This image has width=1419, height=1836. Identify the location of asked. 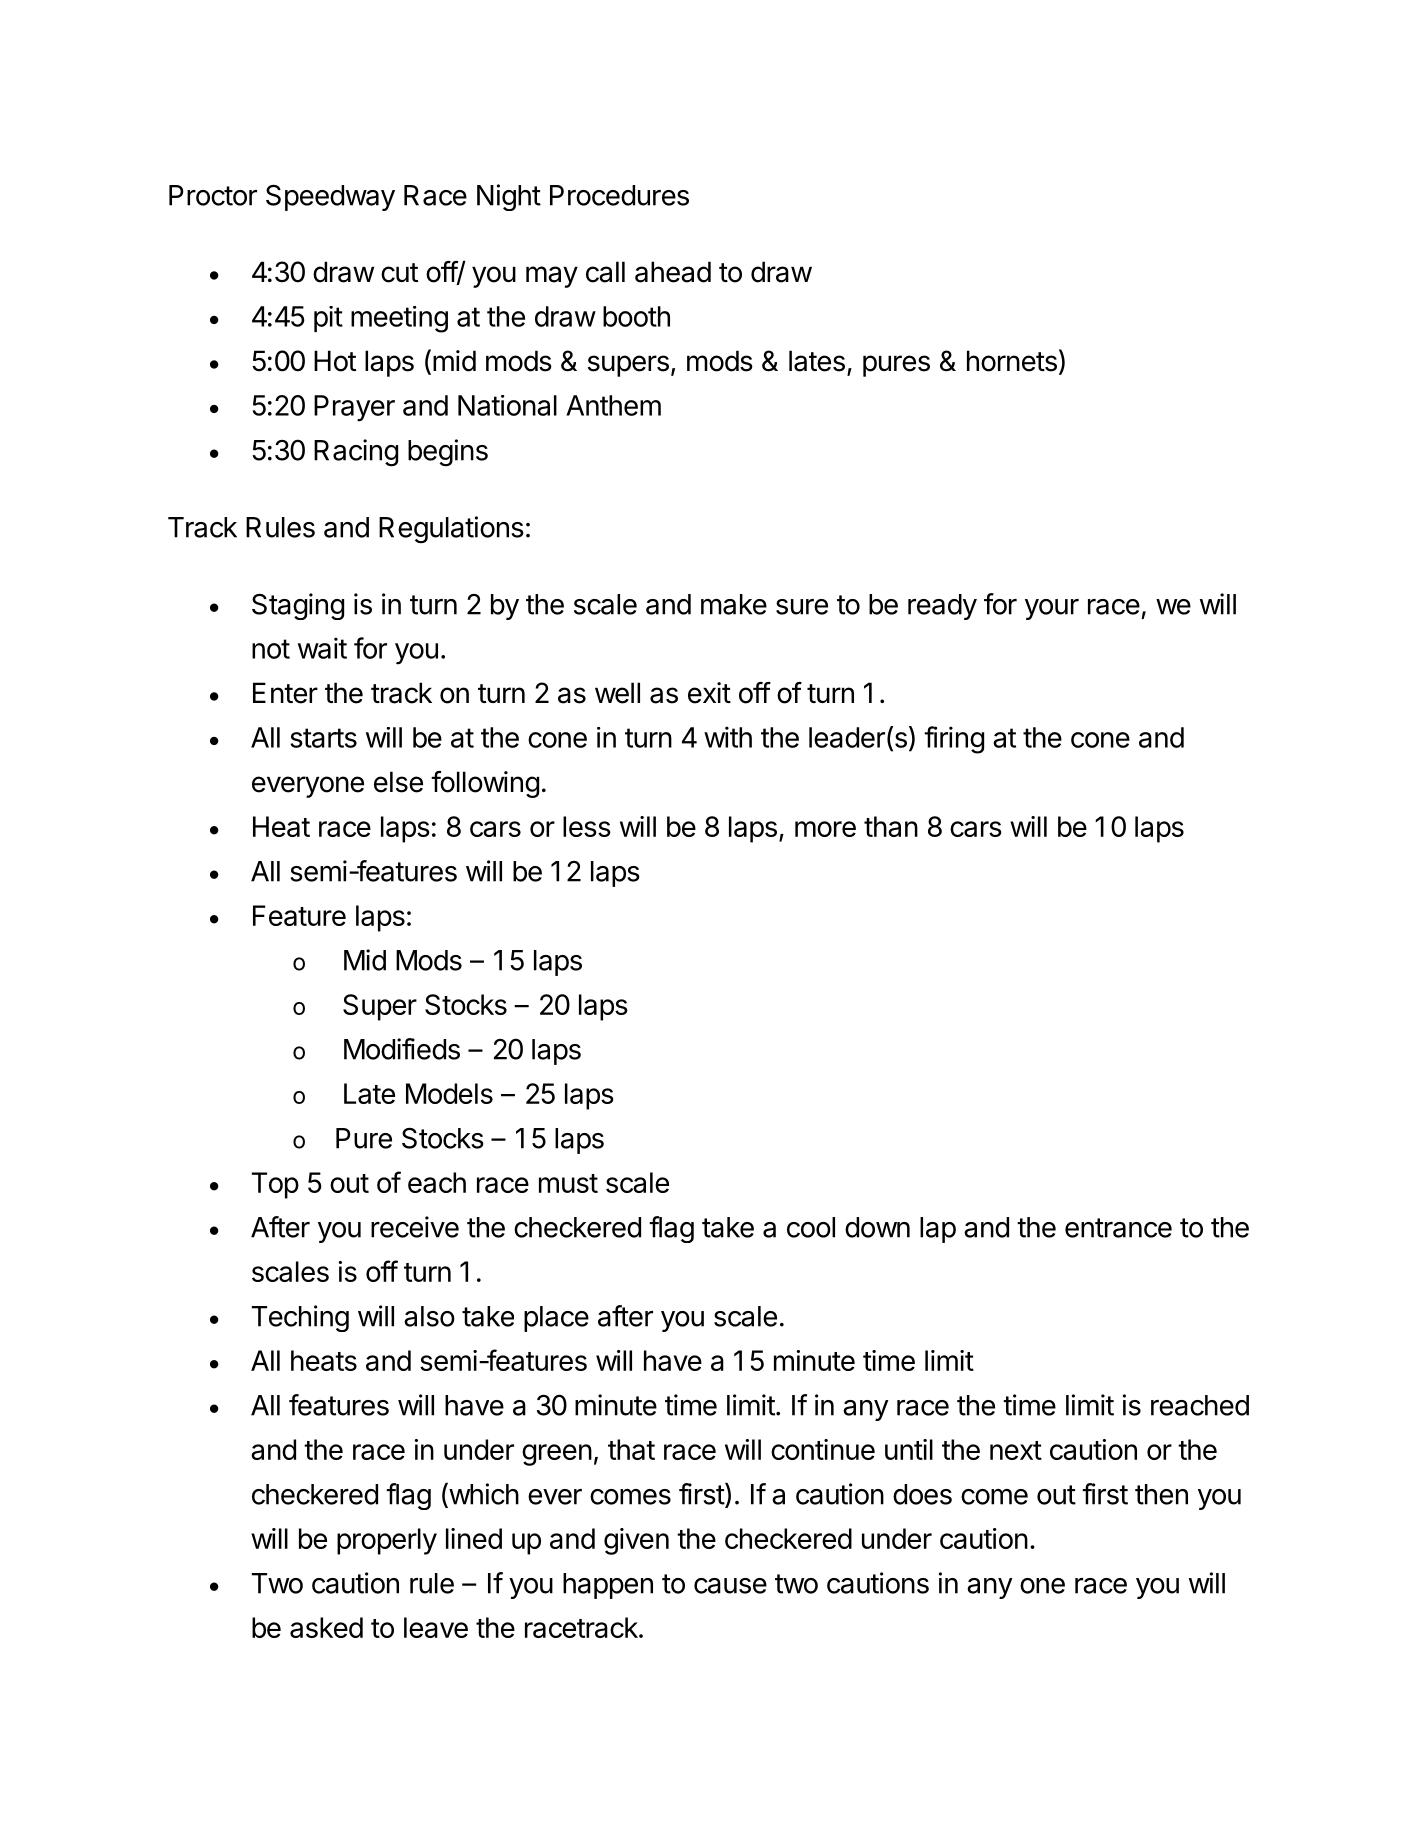
(326, 1627).
